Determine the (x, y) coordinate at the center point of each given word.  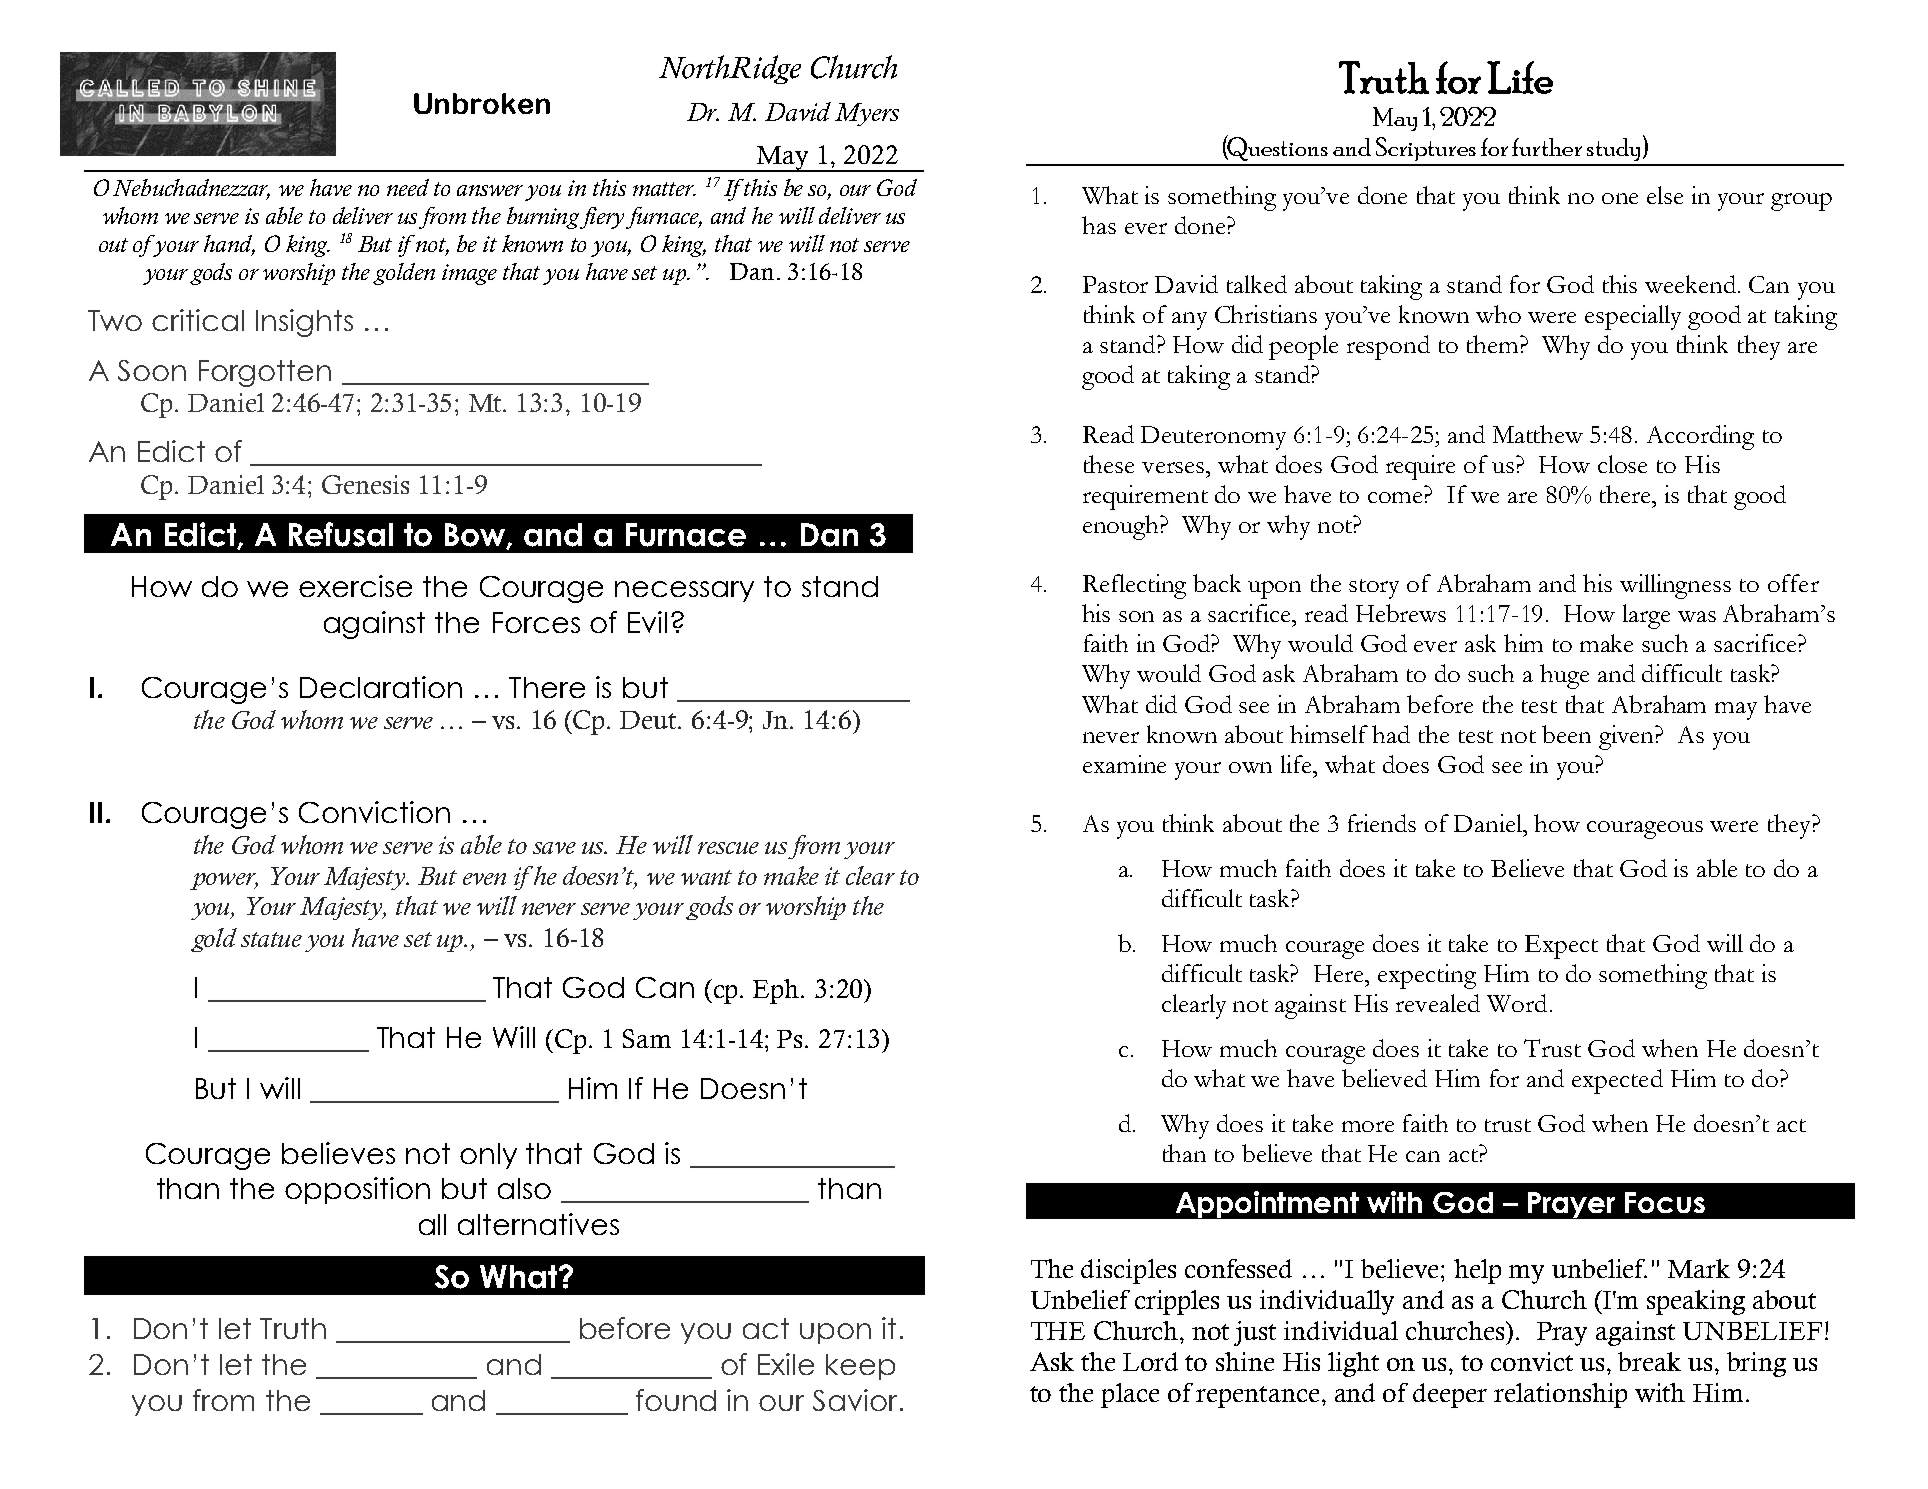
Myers (867, 114)
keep (860, 1367)
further (1547, 147)
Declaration (381, 687)
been (1566, 734)
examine (1124, 764)
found (676, 1400)
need (408, 187)
